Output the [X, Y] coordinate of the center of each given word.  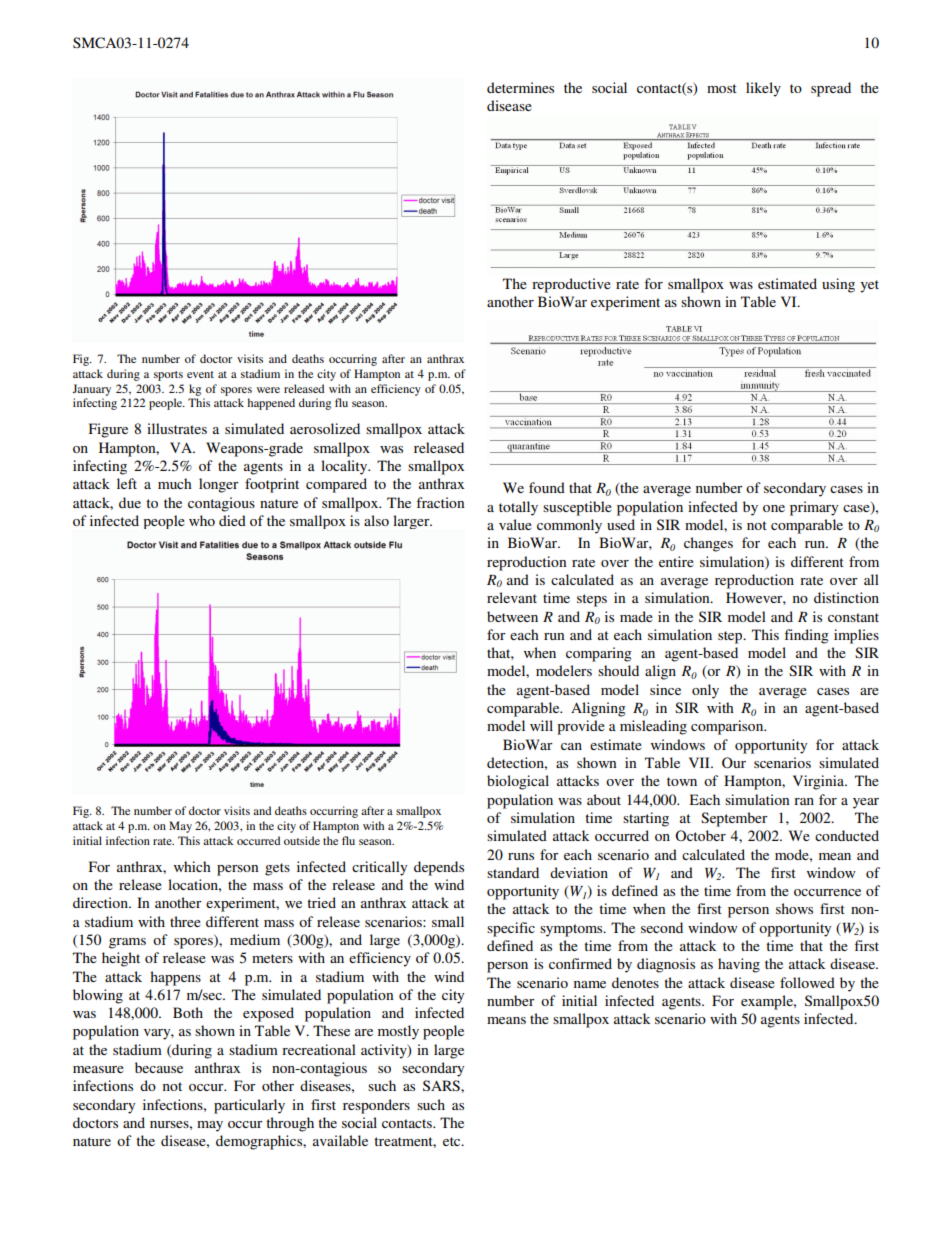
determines [520, 87]
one [774, 508]
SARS [442, 1085]
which [192, 866]
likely [763, 89]
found [547, 487]
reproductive [571, 285]
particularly [249, 1106]
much [175, 483]
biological [518, 782]
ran [804, 801]
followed [807, 982]
